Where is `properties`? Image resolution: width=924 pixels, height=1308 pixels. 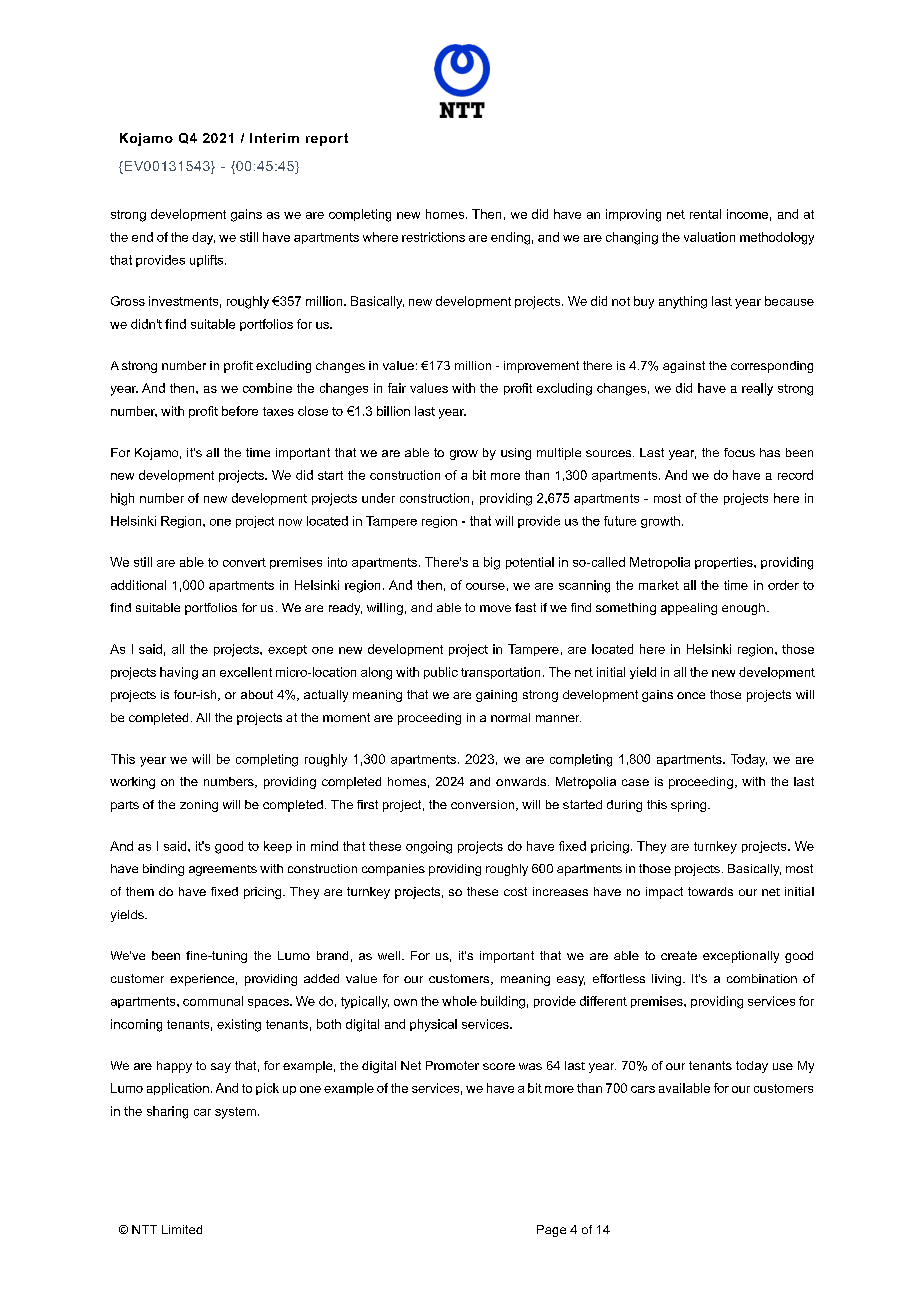
properties is located at coordinates (725, 563).
